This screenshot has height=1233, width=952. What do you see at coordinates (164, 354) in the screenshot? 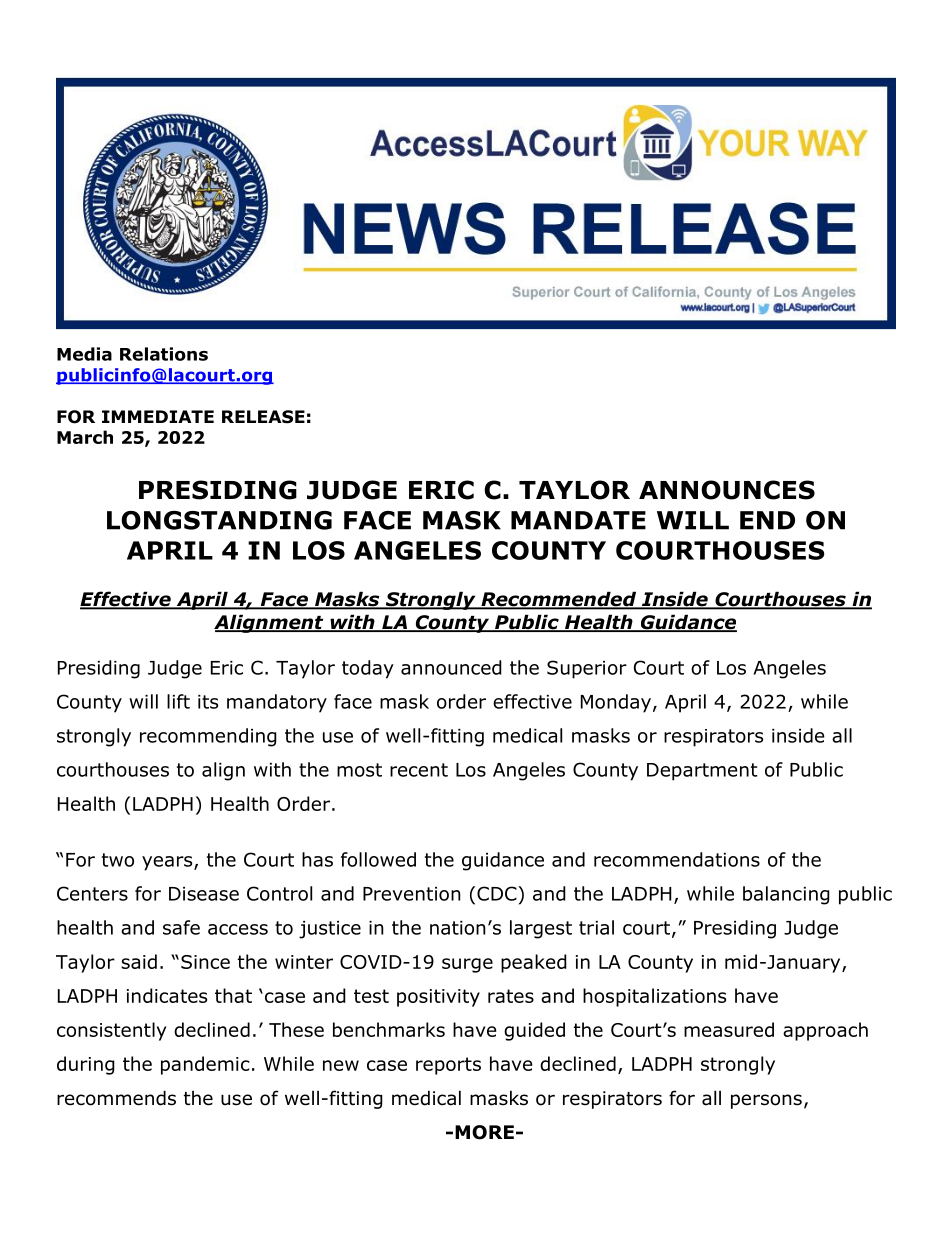
I see `Relations` at bounding box center [164, 354].
